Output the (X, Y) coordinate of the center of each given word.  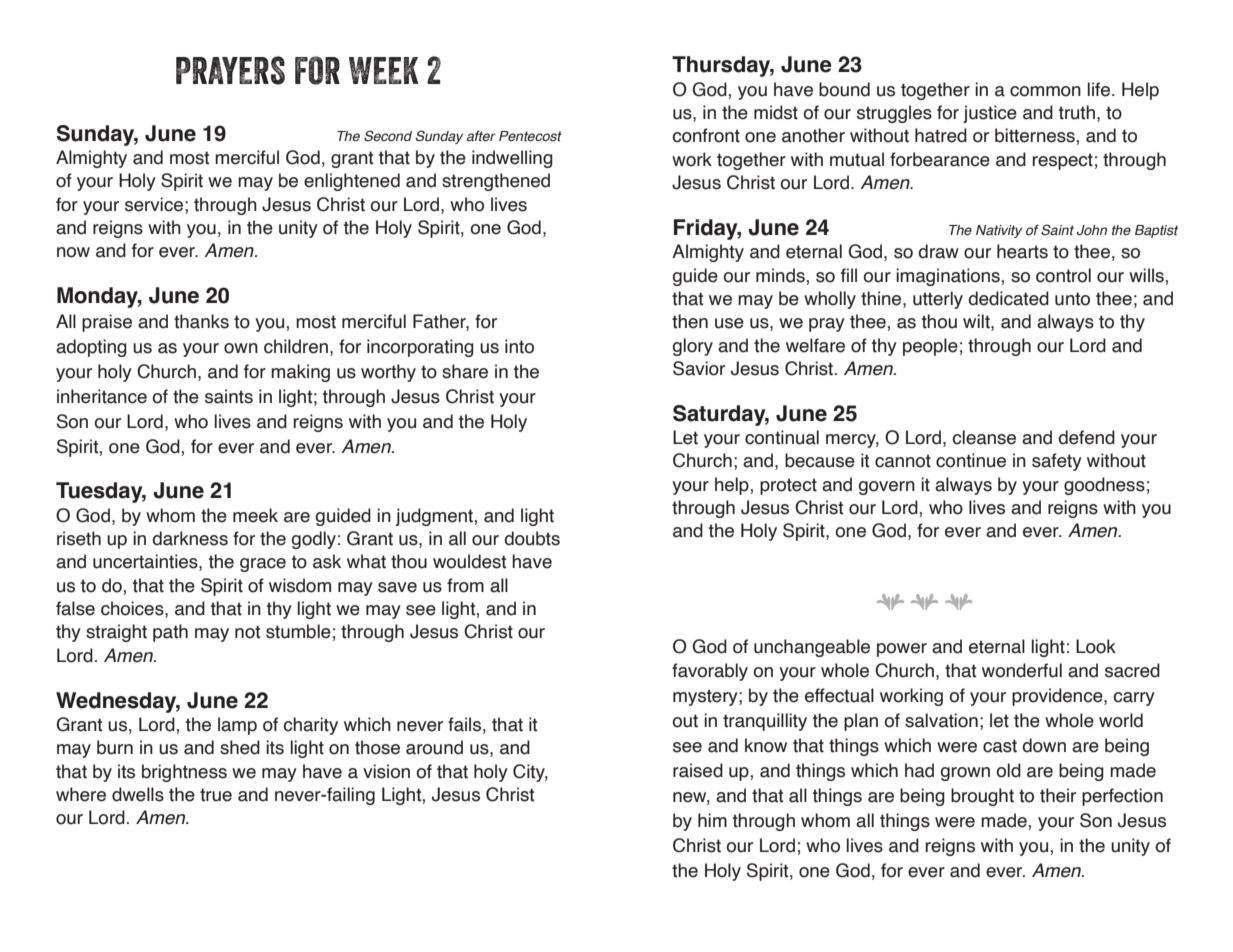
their (1058, 795)
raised (698, 770)
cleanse (984, 437)
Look (1096, 646)
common (1045, 91)
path (170, 633)
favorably (710, 672)
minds (781, 275)
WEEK (383, 70)
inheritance (102, 396)
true (216, 795)
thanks (201, 321)
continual (782, 437)
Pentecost (530, 136)
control (1063, 275)
